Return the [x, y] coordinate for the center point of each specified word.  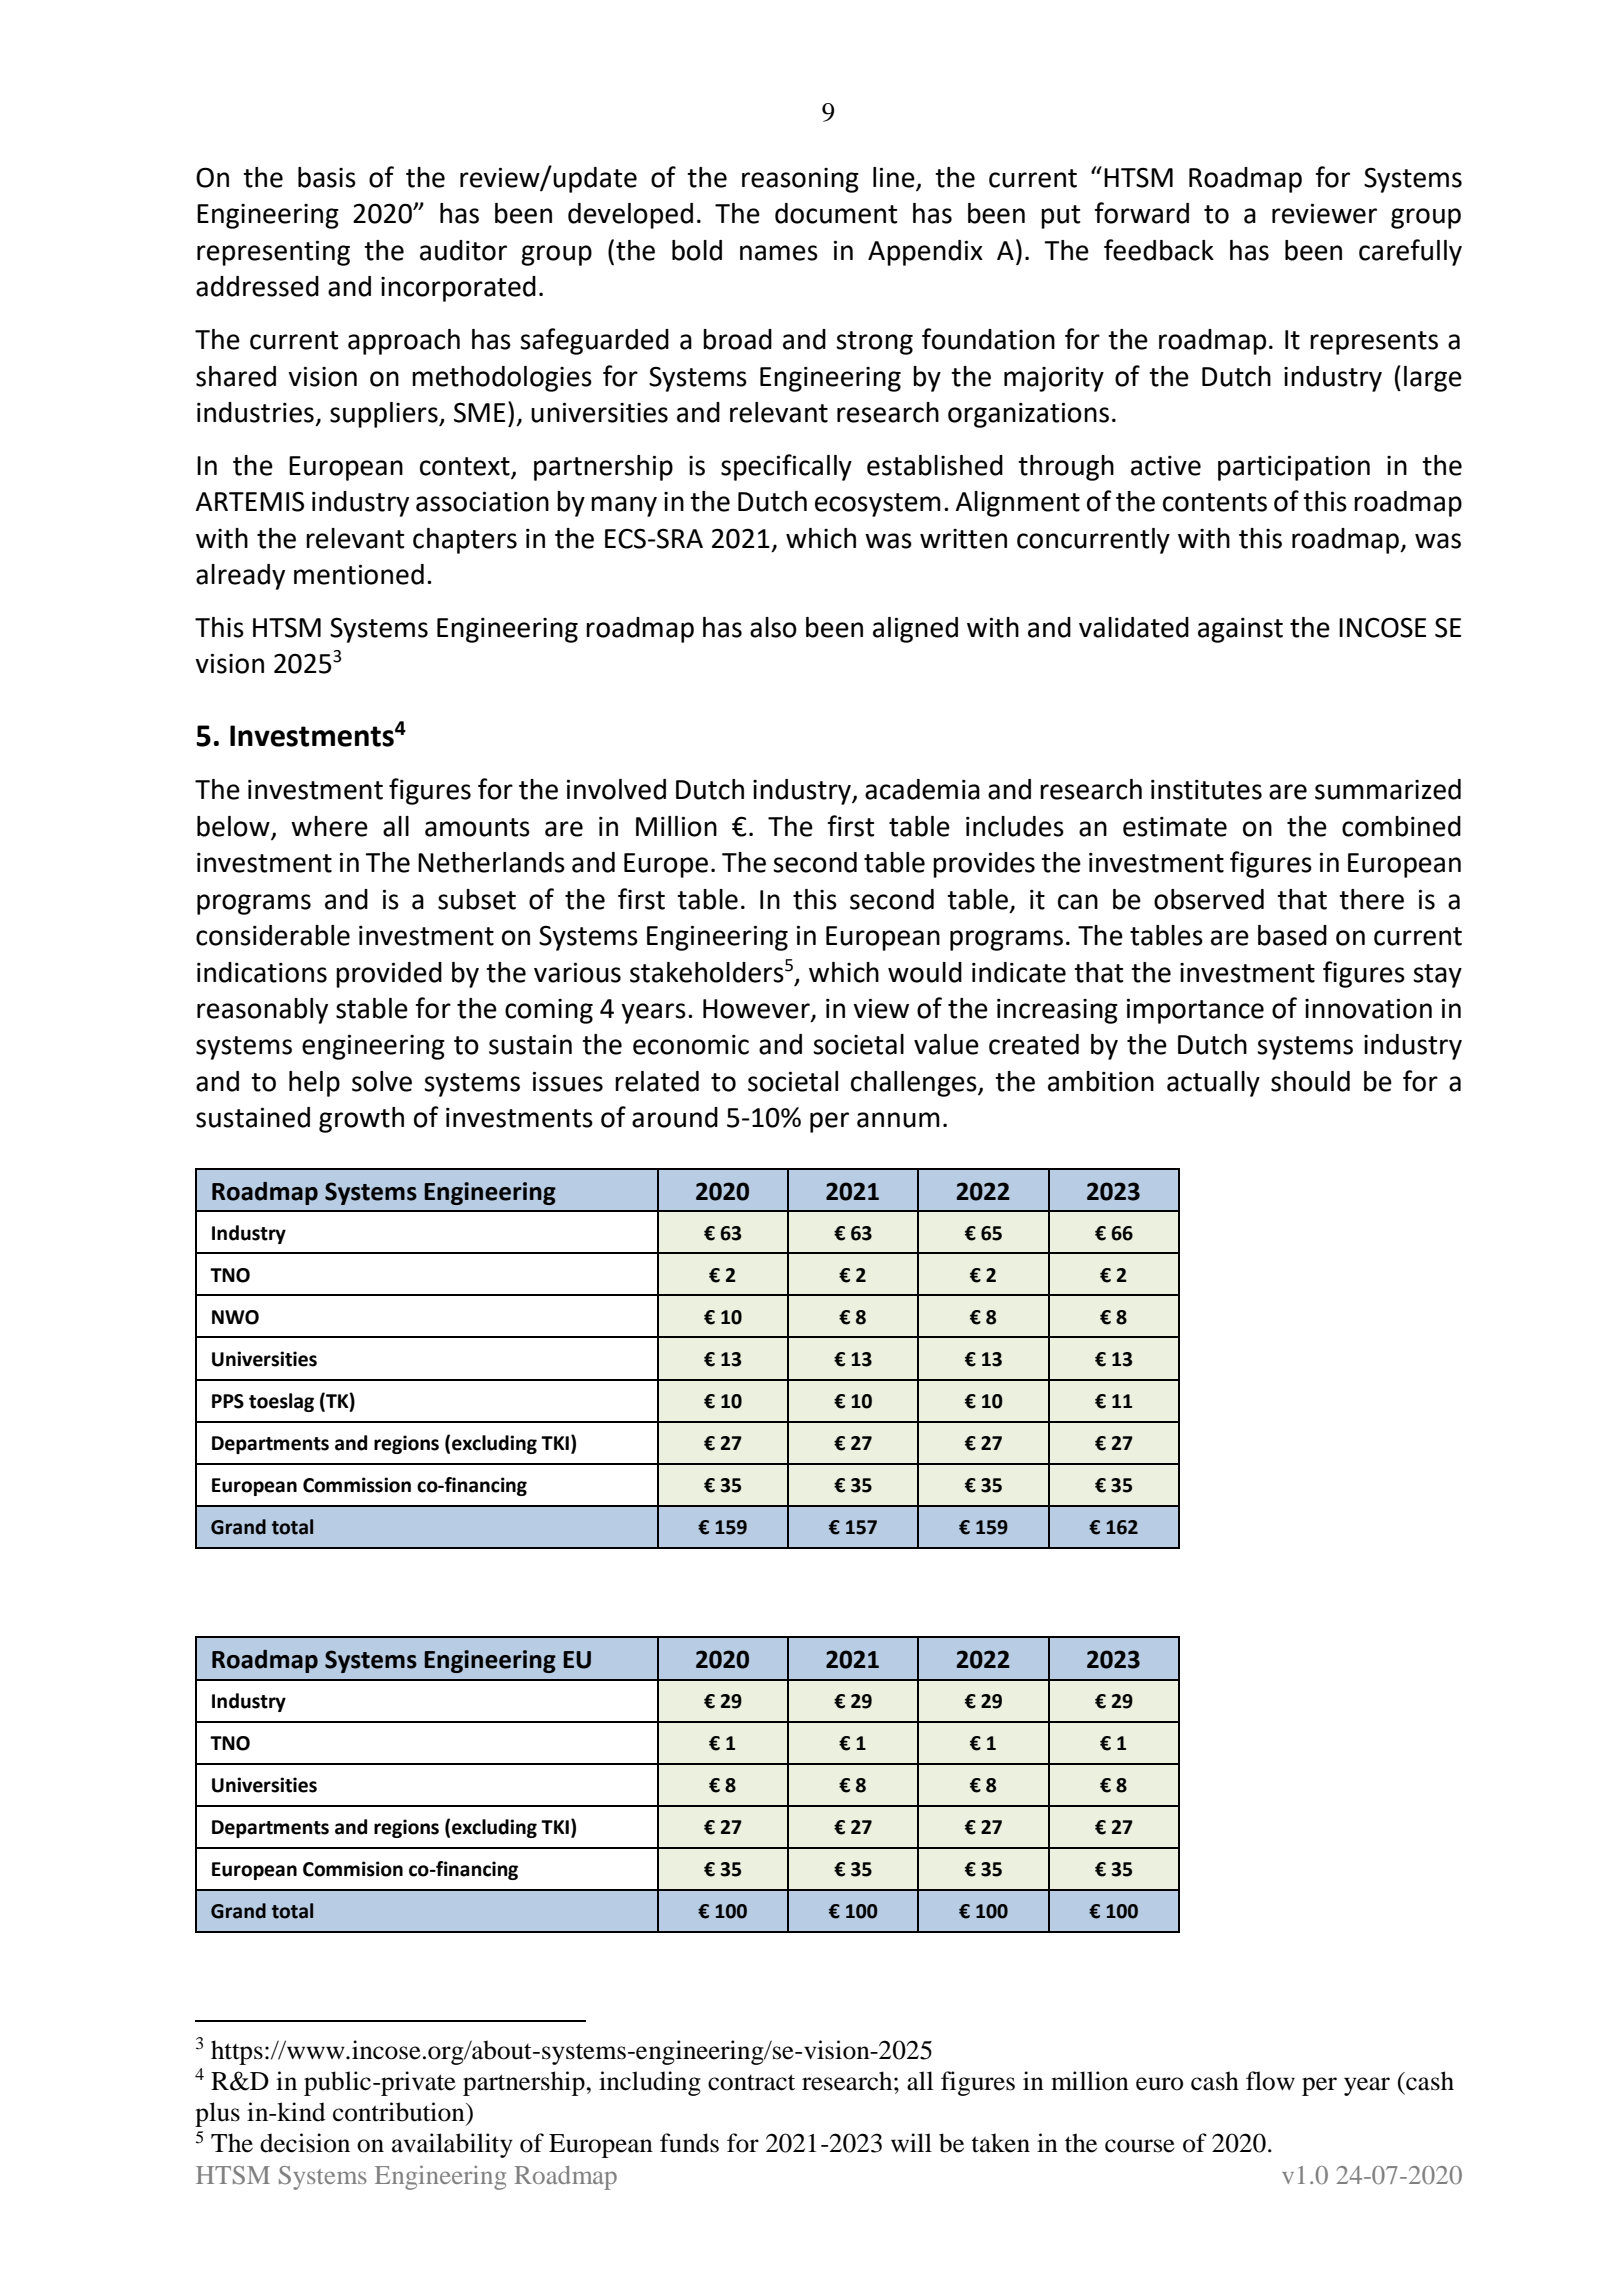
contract [751, 2082]
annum [898, 1120]
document [836, 213]
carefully [1410, 252]
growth [361, 1120]
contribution [400, 2112]
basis [327, 177]
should [1310, 1081]
